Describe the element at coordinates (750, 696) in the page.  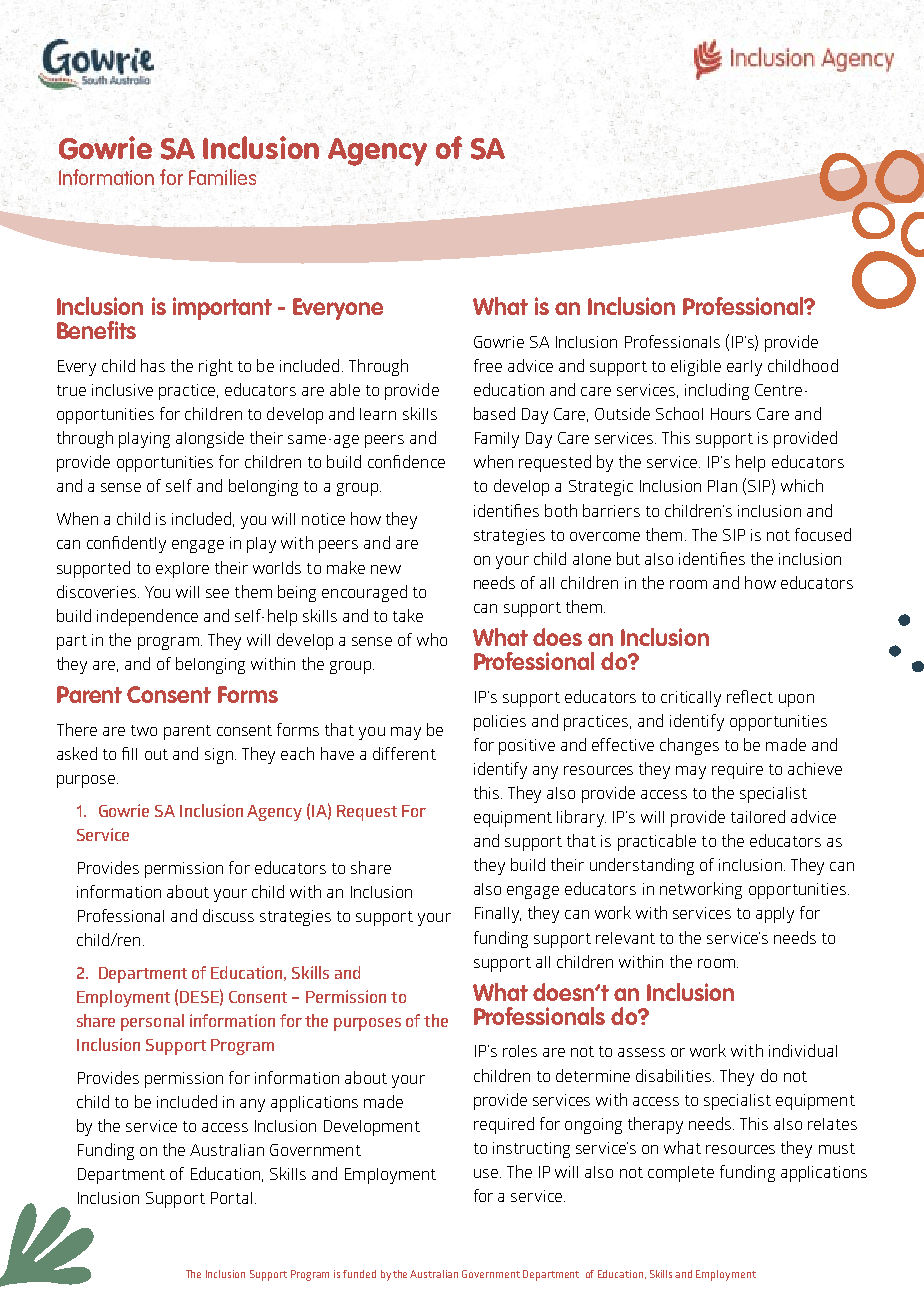
I see `reflect` at that location.
